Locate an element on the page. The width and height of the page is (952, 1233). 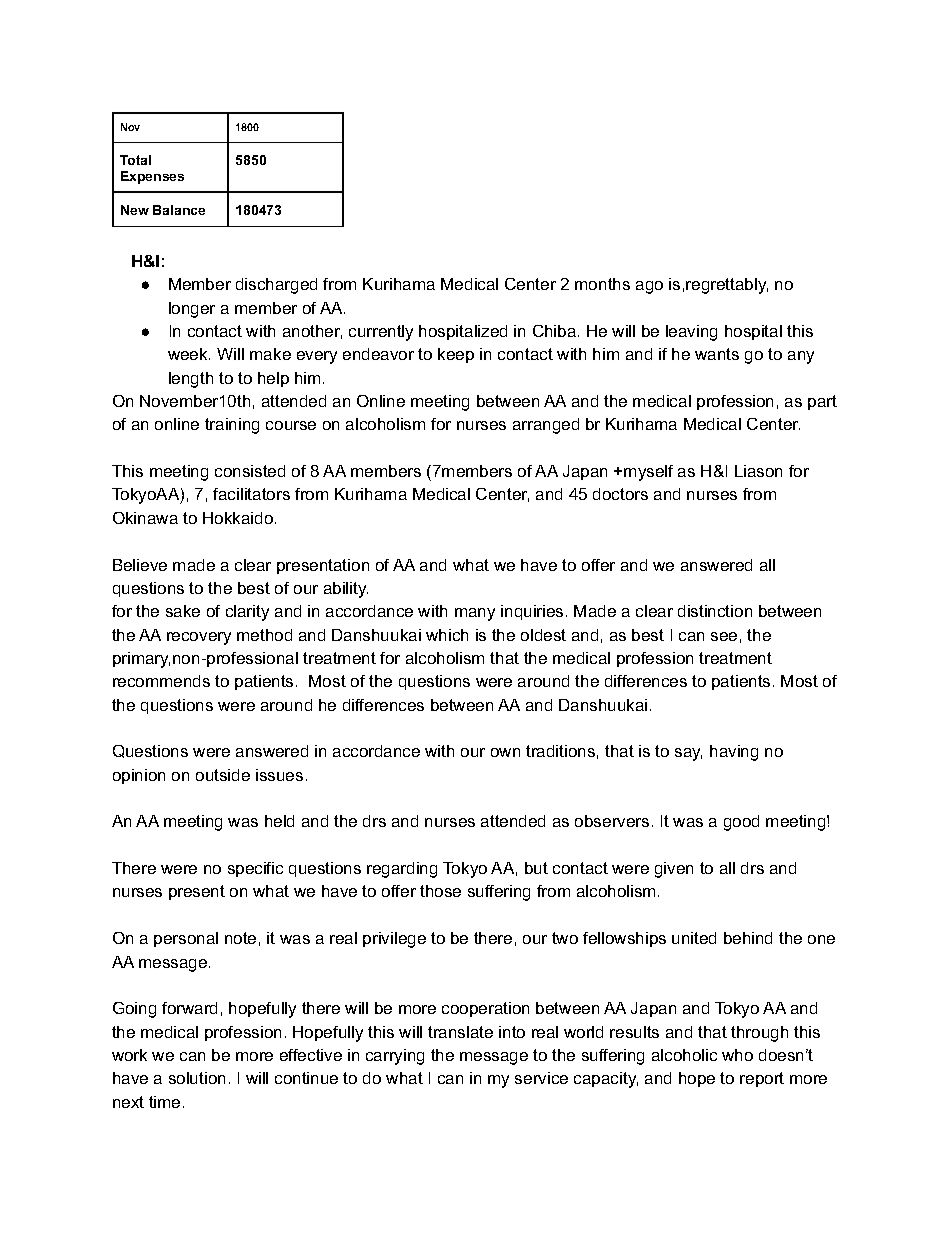
recovery is located at coordinates (199, 638).
